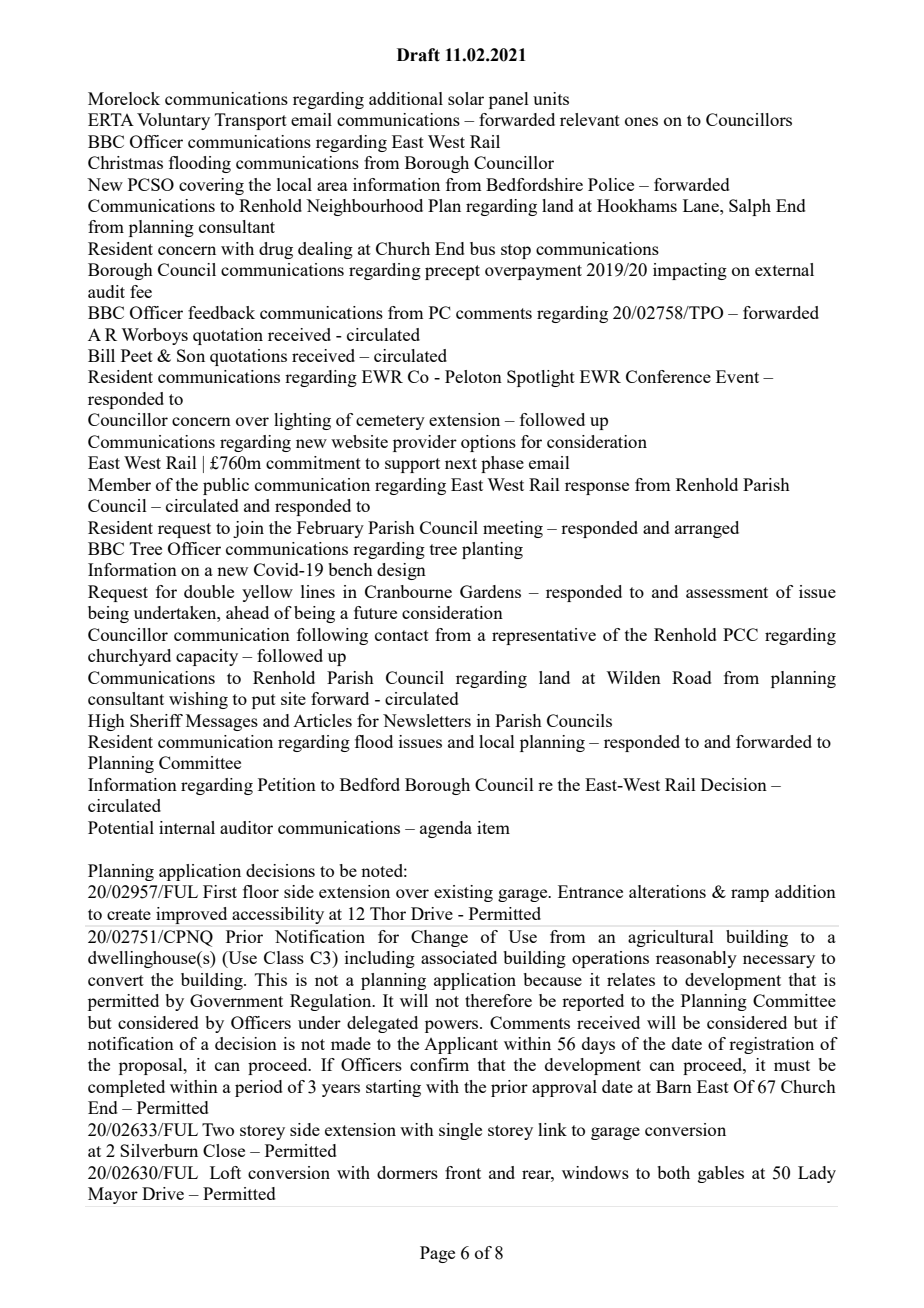 This screenshot has width=924, height=1308. I want to click on precept, so click(452, 272).
